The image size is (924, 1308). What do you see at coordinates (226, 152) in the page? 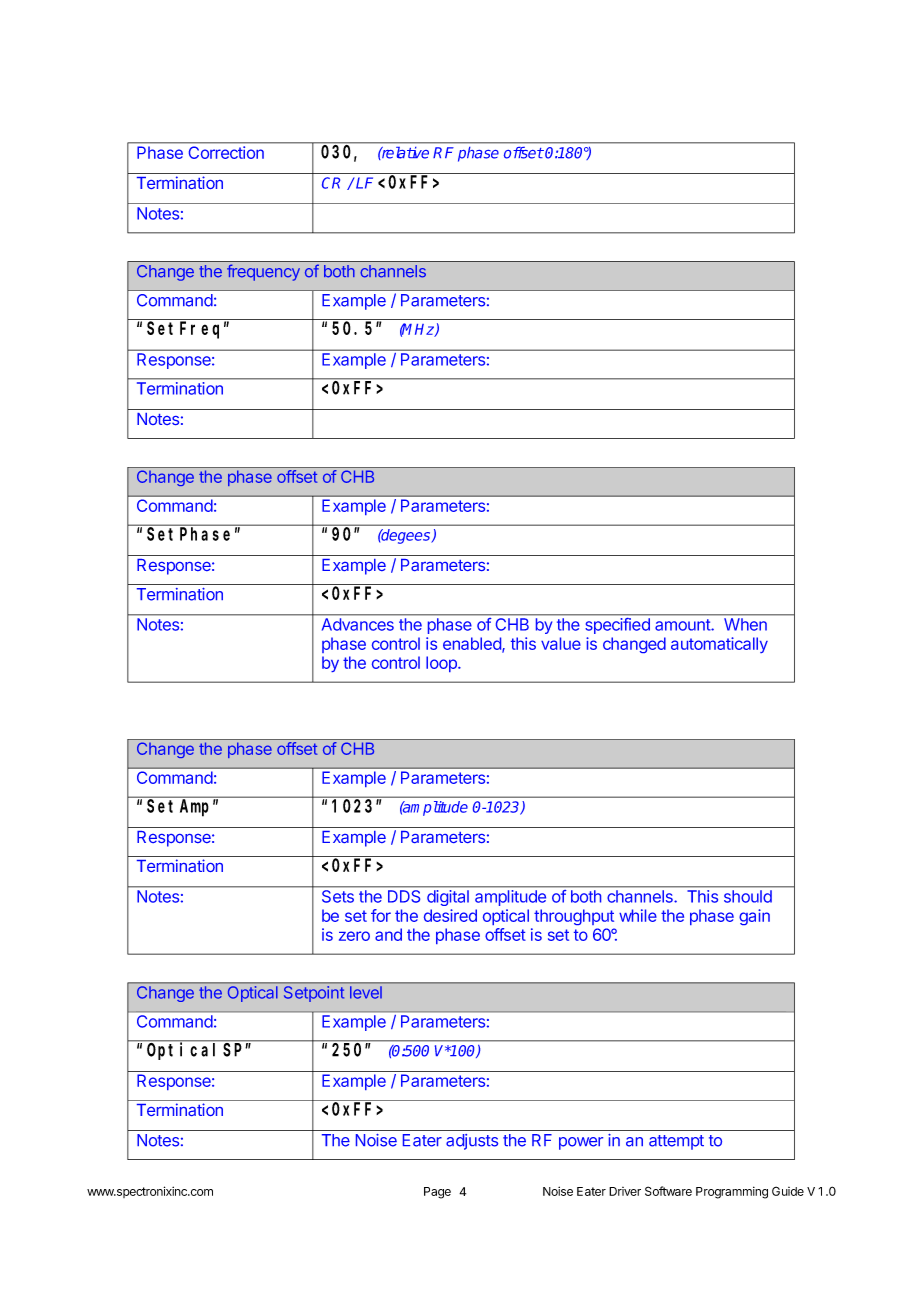
I see `Correction` at bounding box center [226, 152].
